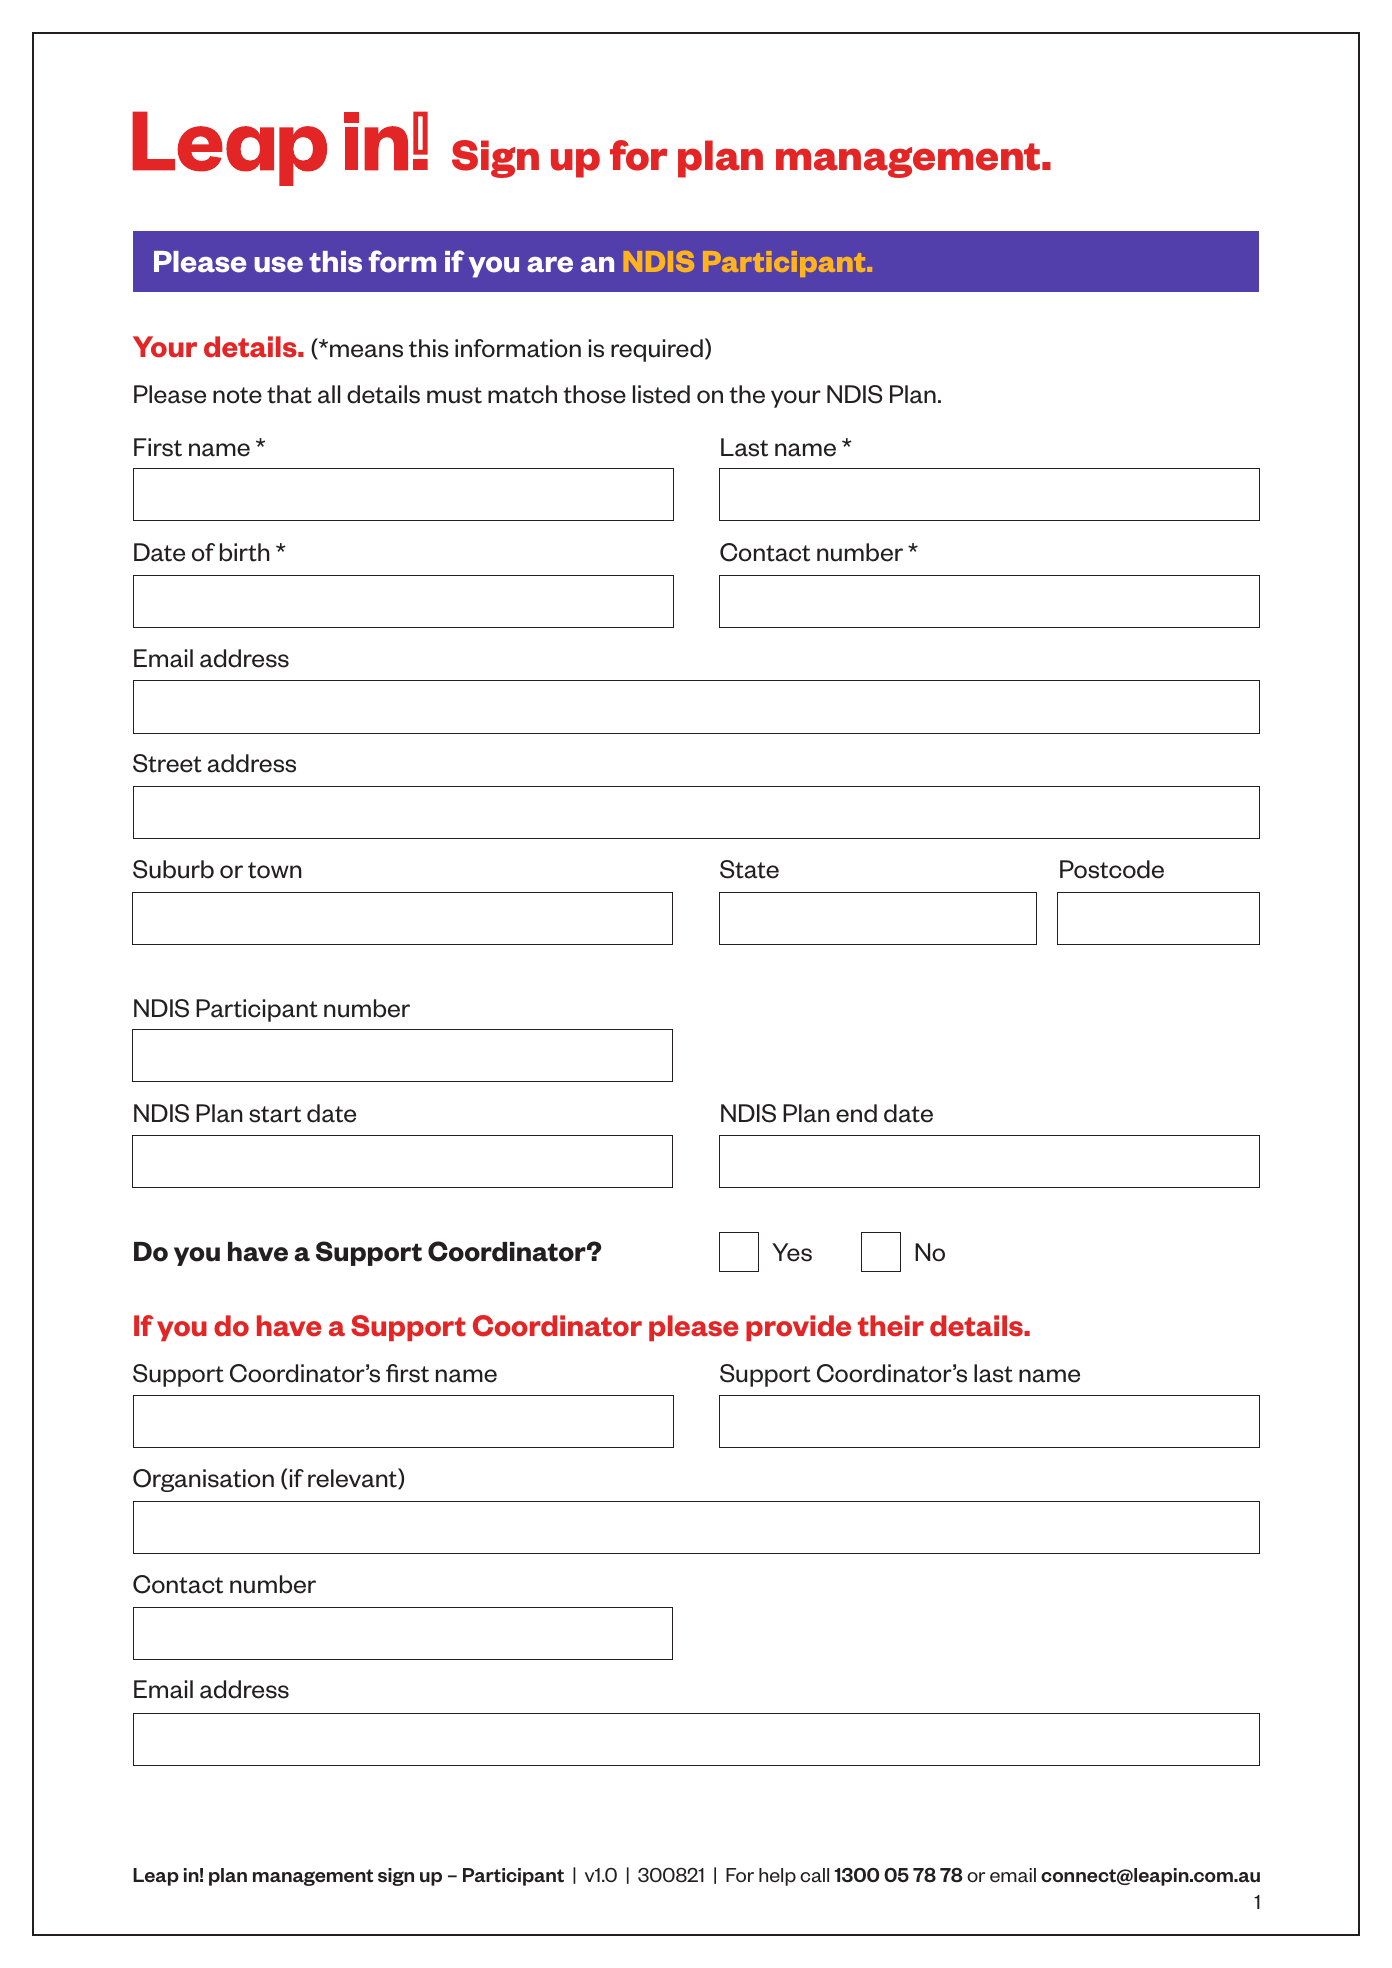  Describe the element at coordinates (798, 1328) in the page. I see `provide` at that location.
